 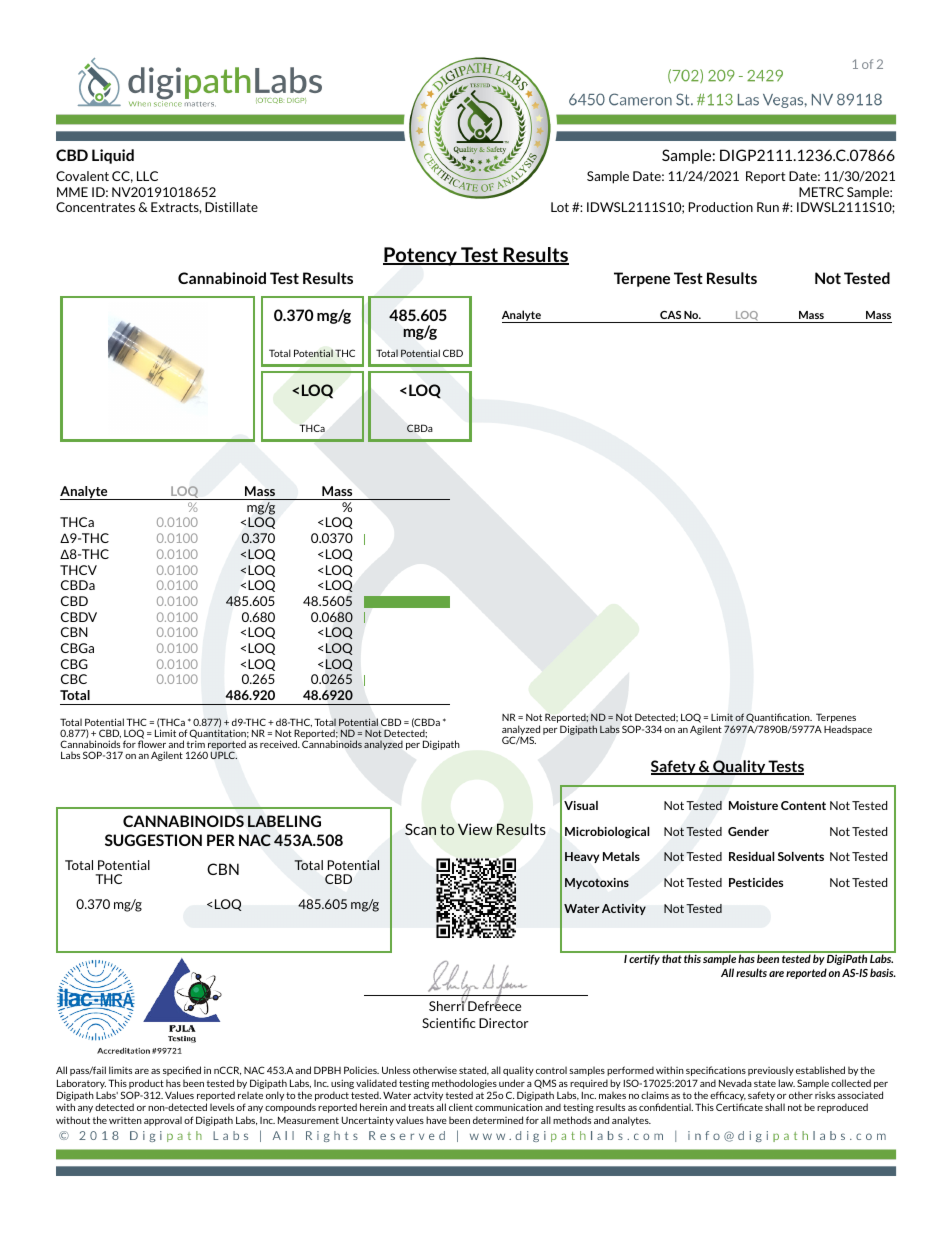 What do you see at coordinates (768, 207) in the document?
I see `Run` at bounding box center [768, 207].
